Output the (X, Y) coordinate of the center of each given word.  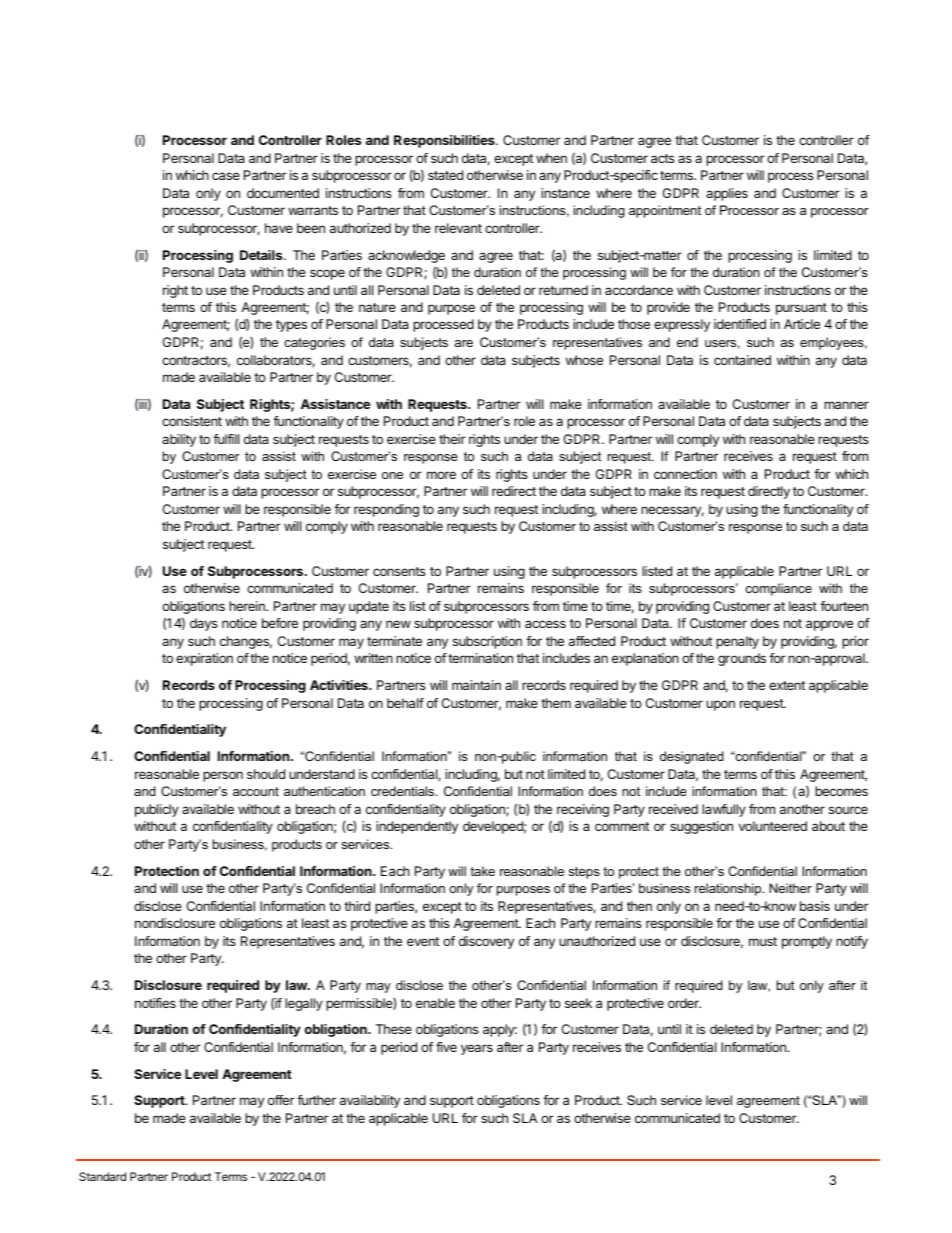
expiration (204, 659)
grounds (742, 659)
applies (727, 194)
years (477, 1049)
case (226, 176)
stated (445, 175)
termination (479, 658)
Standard (102, 1176)
